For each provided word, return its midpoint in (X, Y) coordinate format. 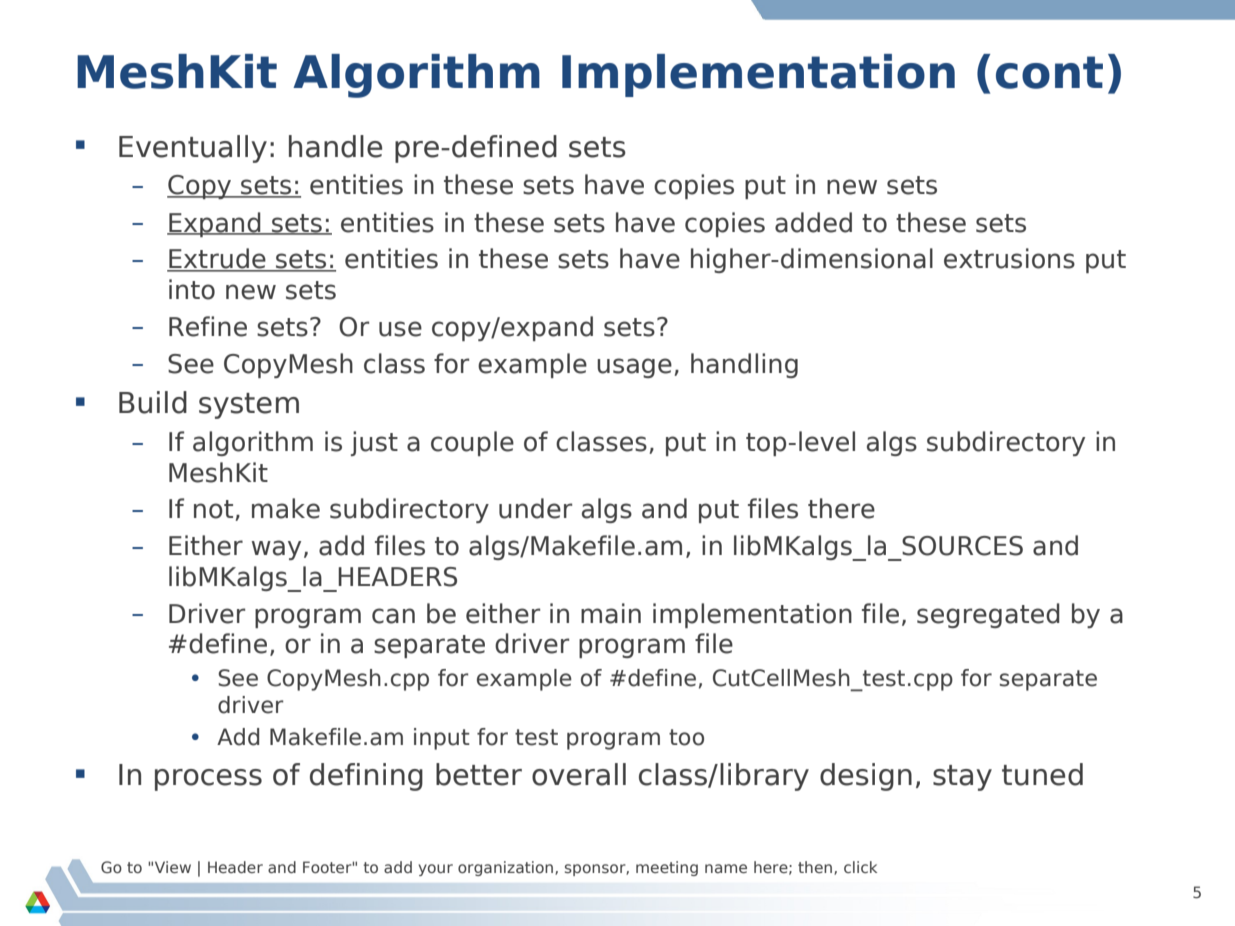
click (860, 867)
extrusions (1009, 258)
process (208, 780)
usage (634, 368)
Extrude (217, 259)
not (215, 510)
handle (335, 146)
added (813, 222)
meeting (667, 868)
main (611, 613)
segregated (988, 615)
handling (744, 365)
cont (1049, 72)
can (393, 616)
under (535, 508)
